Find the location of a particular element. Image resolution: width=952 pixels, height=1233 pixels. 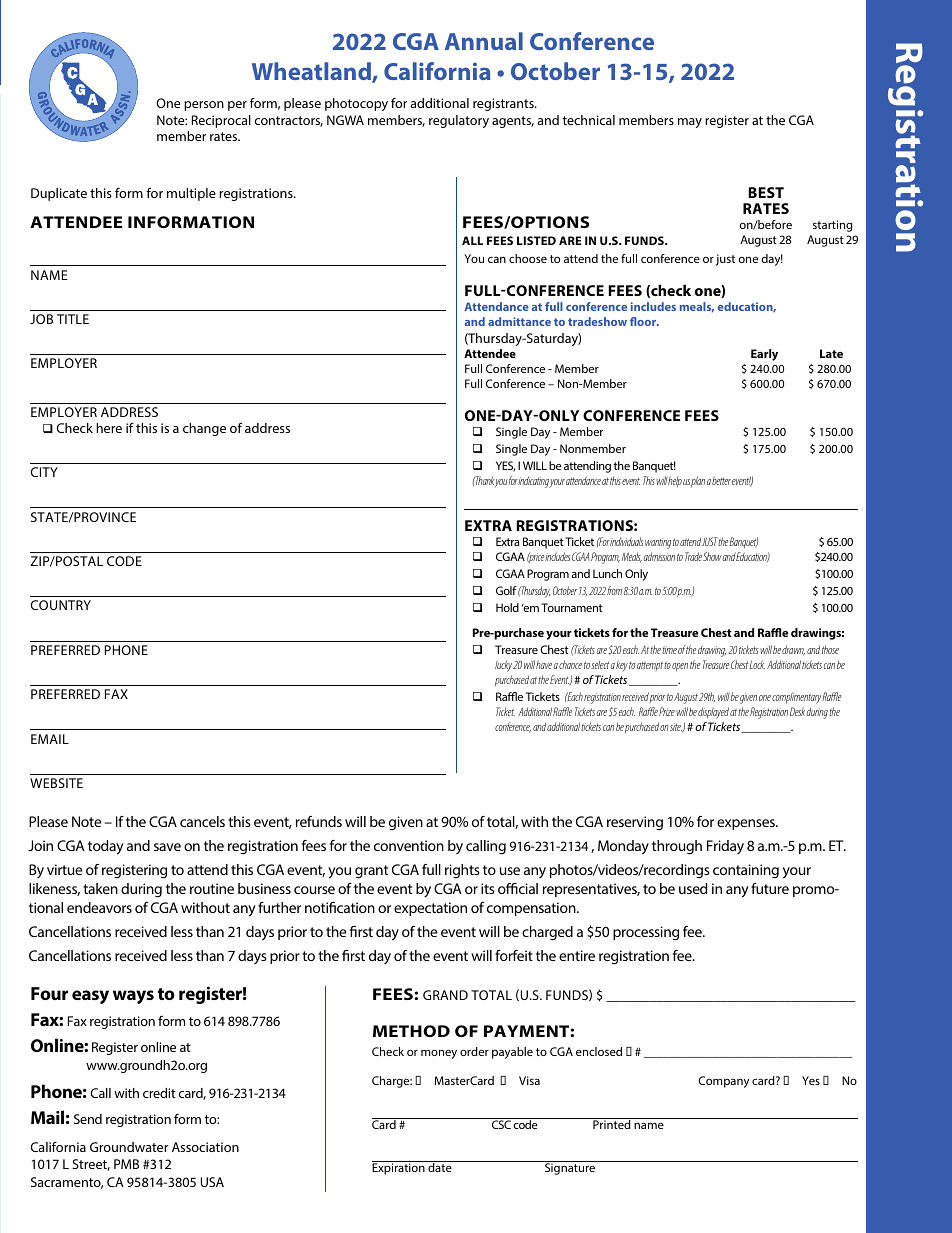

expenses is located at coordinates (747, 824).
